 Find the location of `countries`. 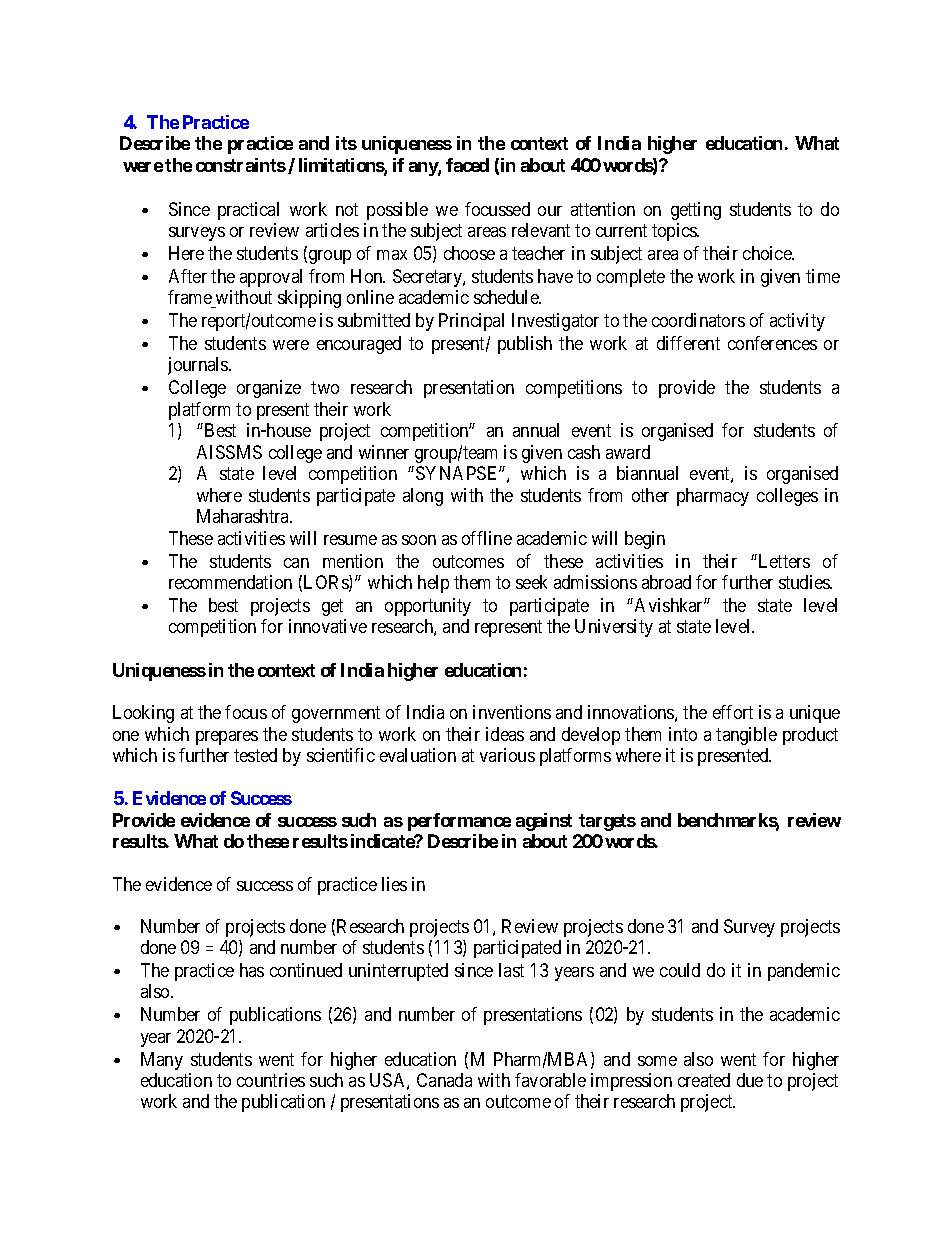

countries is located at coordinates (271, 1080).
